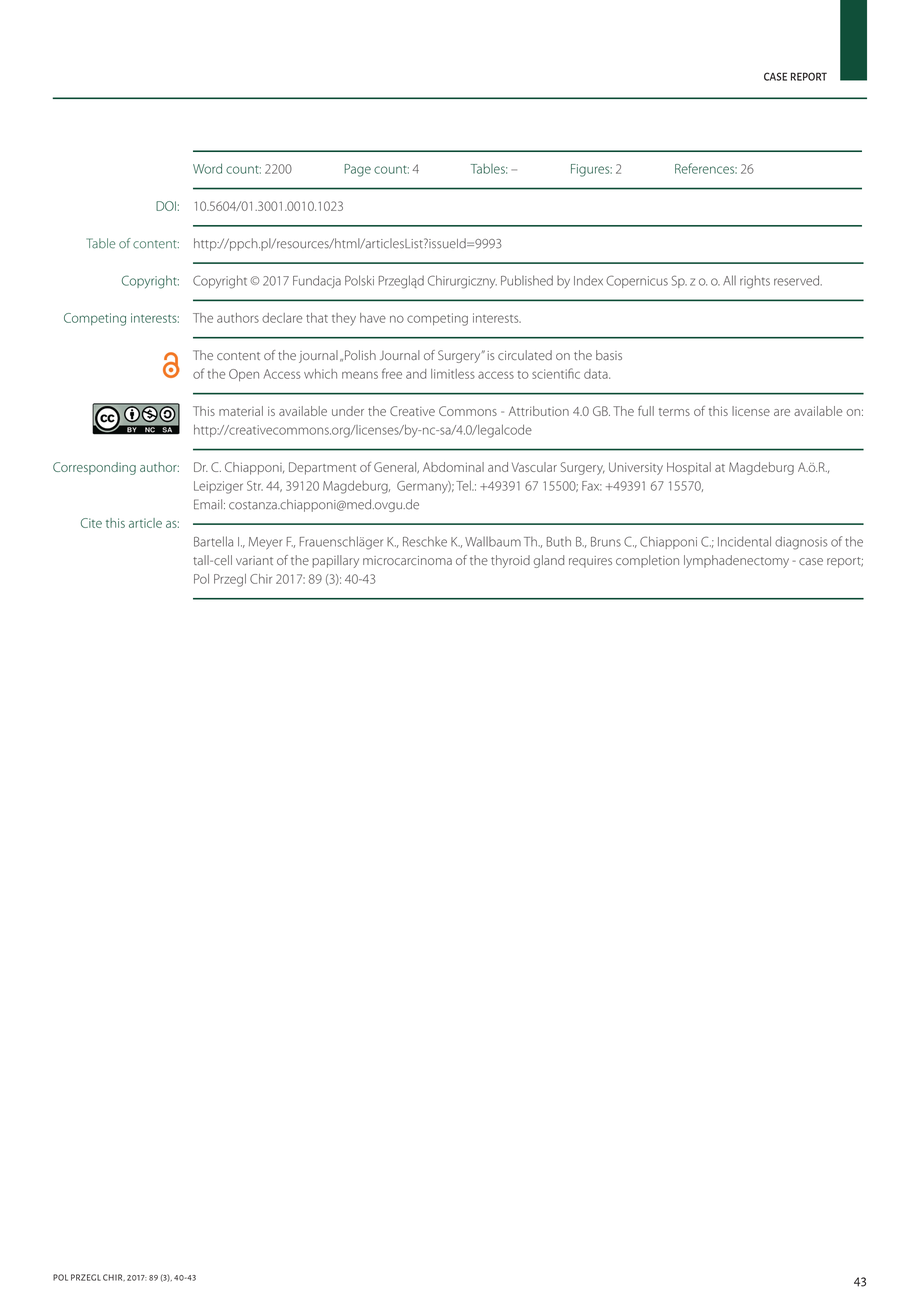  I want to click on terms, so click(674, 412).
